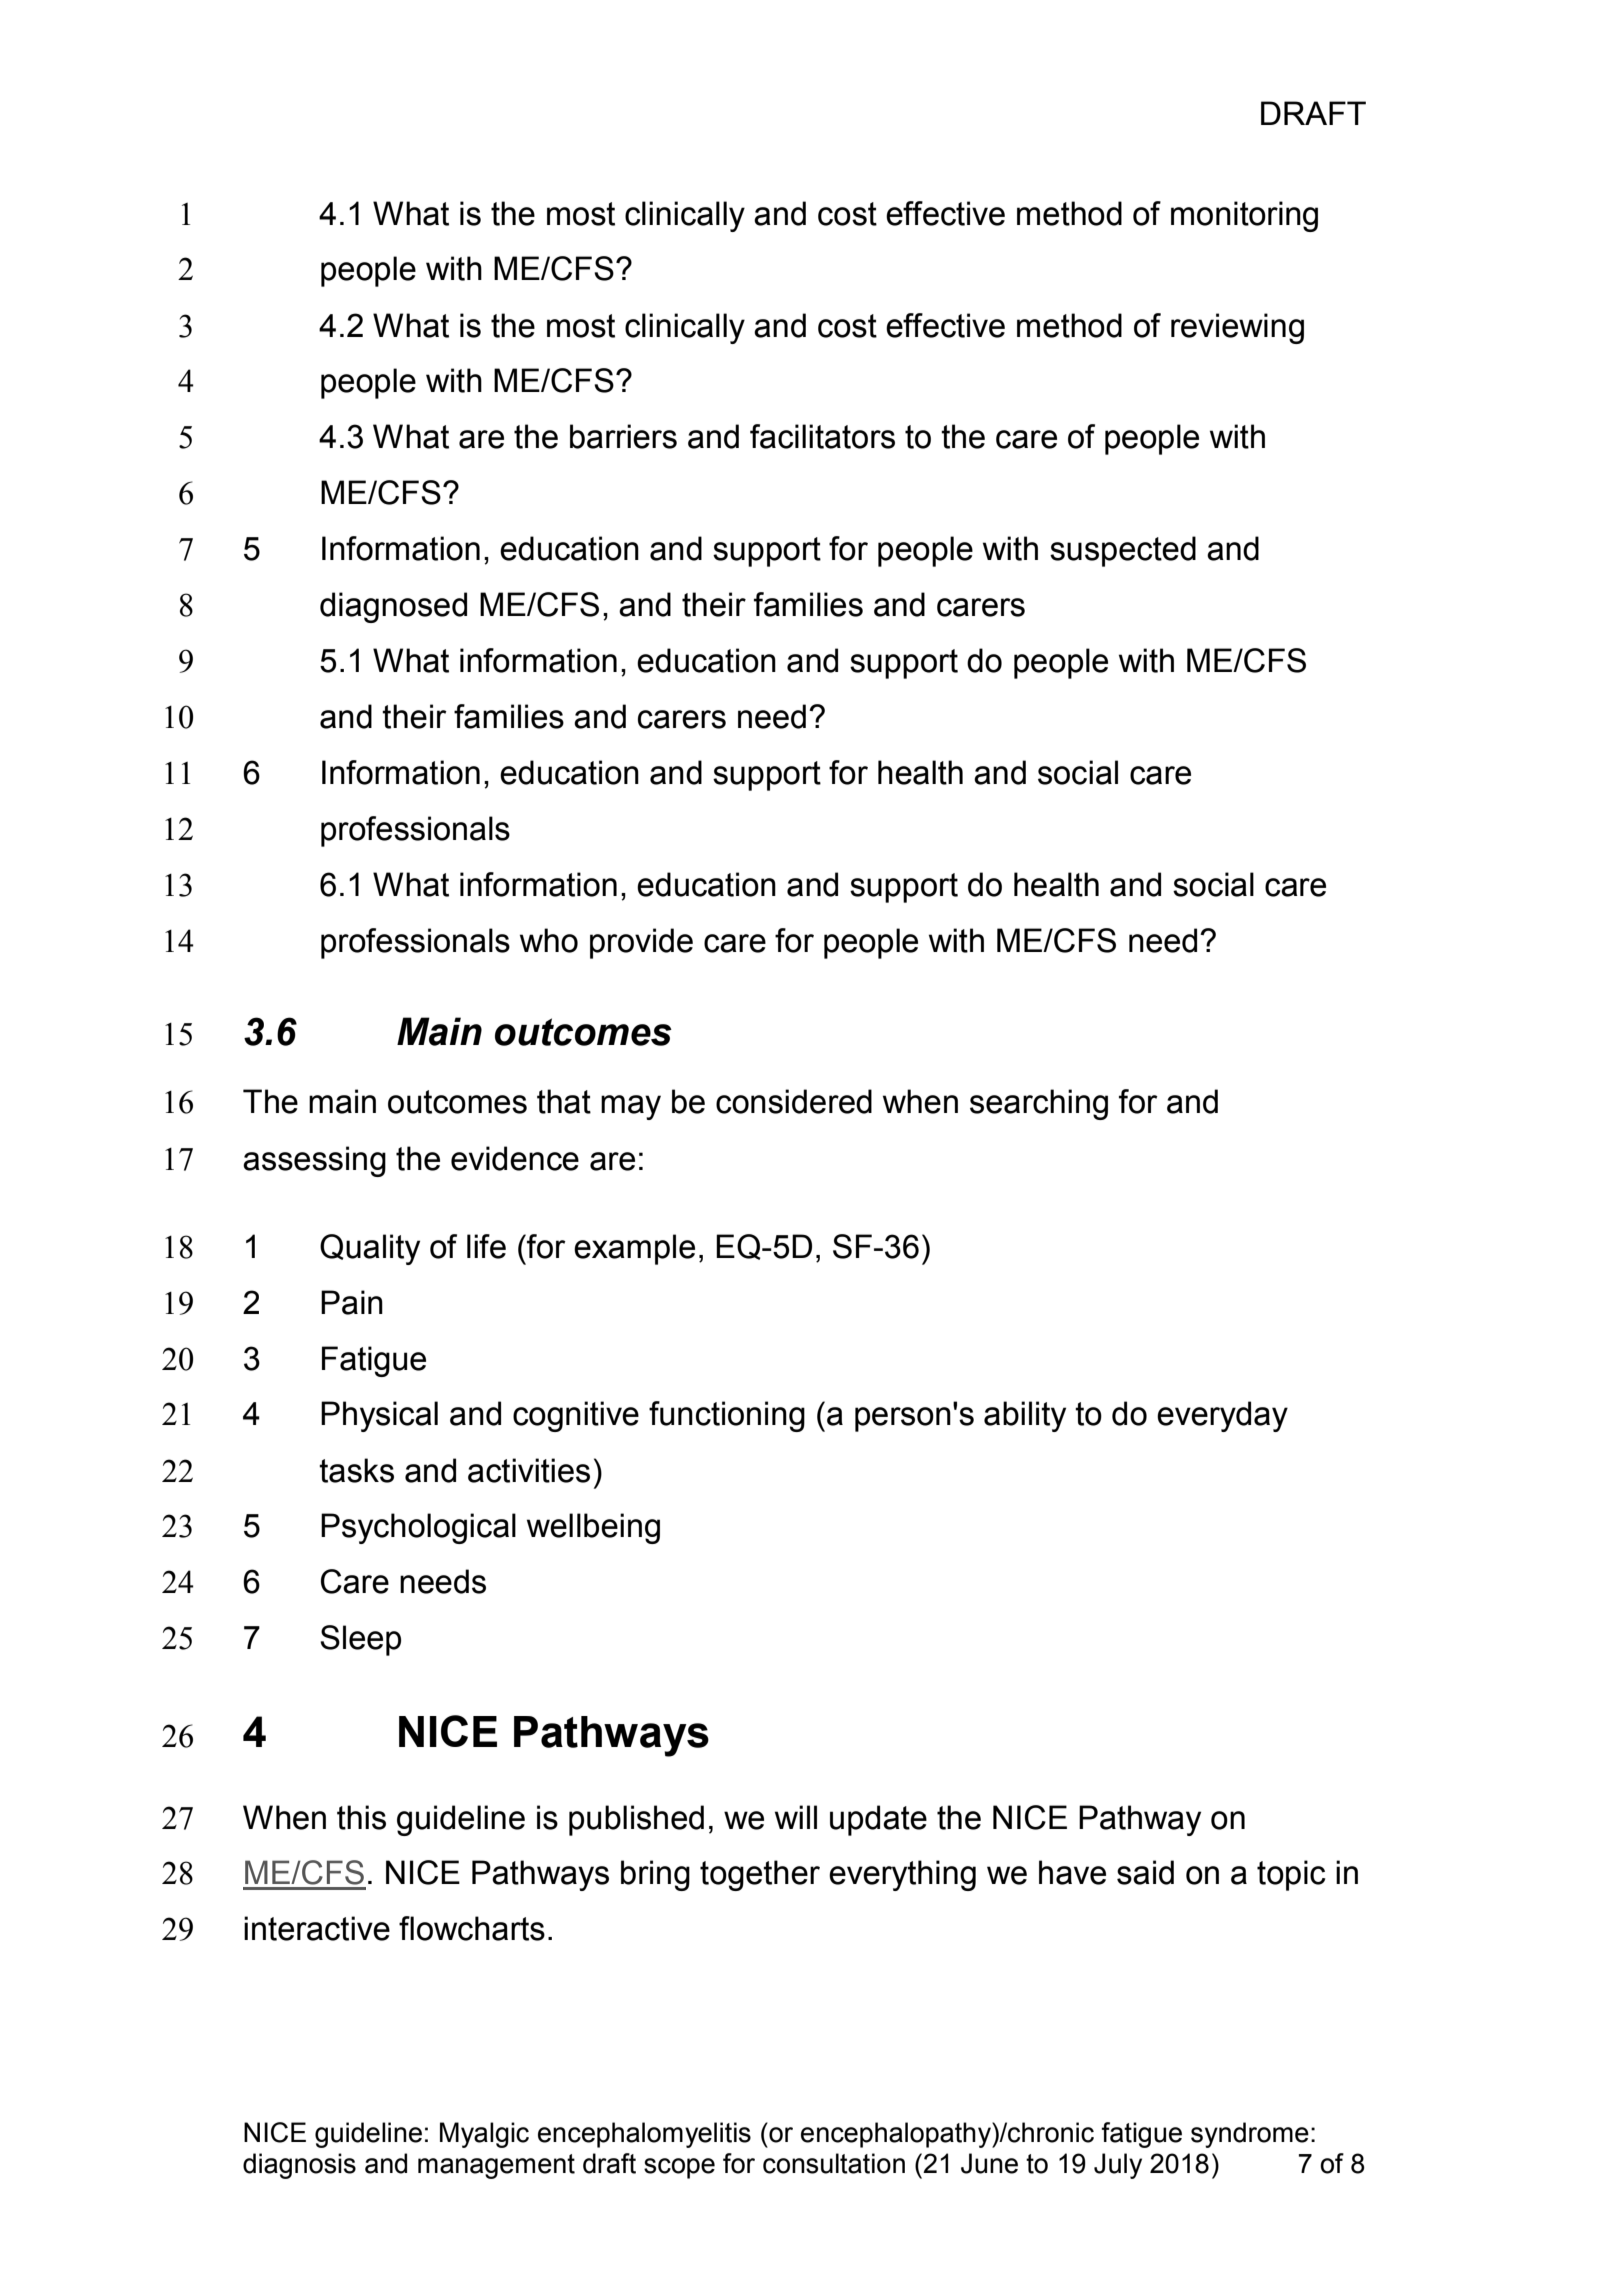 Image resolution: width=1609 pixels, height=2275 pixels. What do you see at coordinates (822, 436) in the screenshot?
I see `facilitators` at bounding box center [822, 436].
